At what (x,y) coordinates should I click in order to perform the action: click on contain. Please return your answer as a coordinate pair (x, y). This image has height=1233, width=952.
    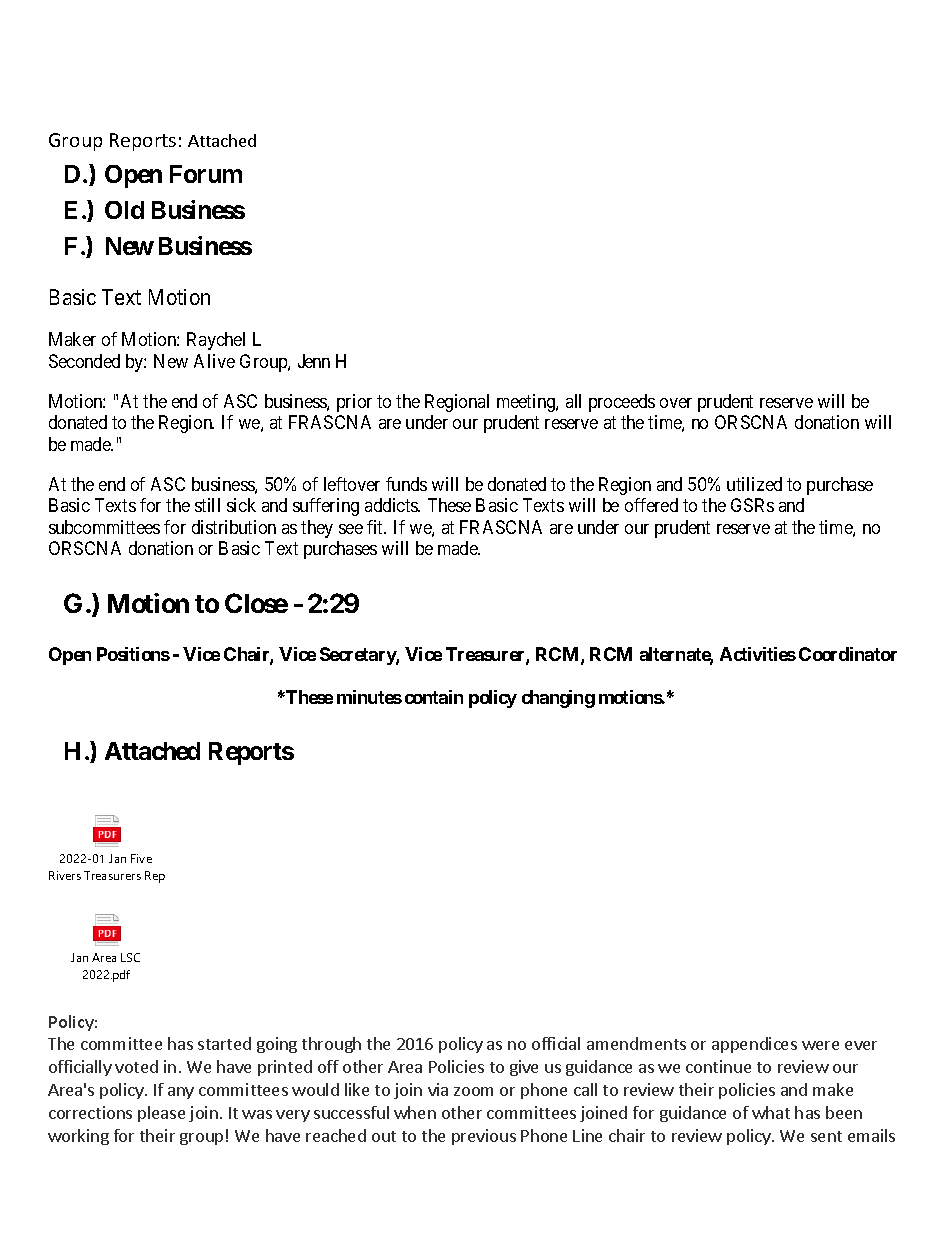
    Looking at the image, I should click on (434, 697).
